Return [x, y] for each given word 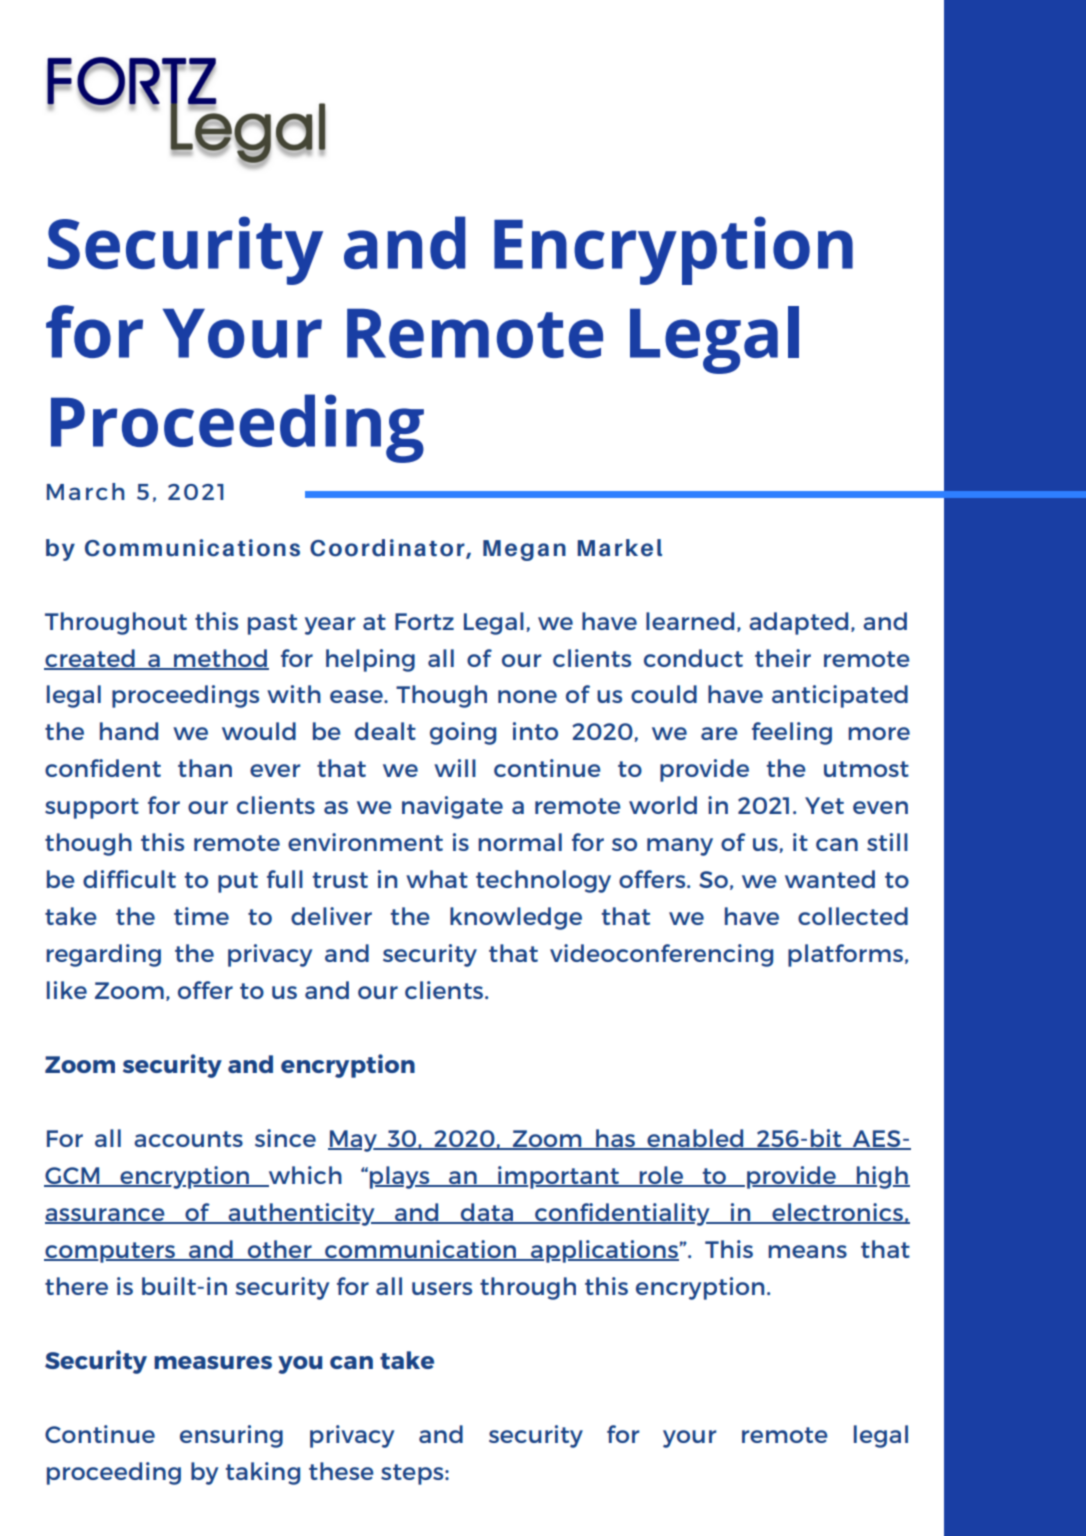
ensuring [231, 1436]
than [205, 768]
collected [853, 916]
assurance [106, 1215]
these [341, 1471]
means [807, 1251]
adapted [798, 623]
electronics [837, 1213]
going [463, 733]
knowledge [516, 918]
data [487, 1213]
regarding [103, 955]
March [86, 491]
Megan [524, 550]
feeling [792, 733]
